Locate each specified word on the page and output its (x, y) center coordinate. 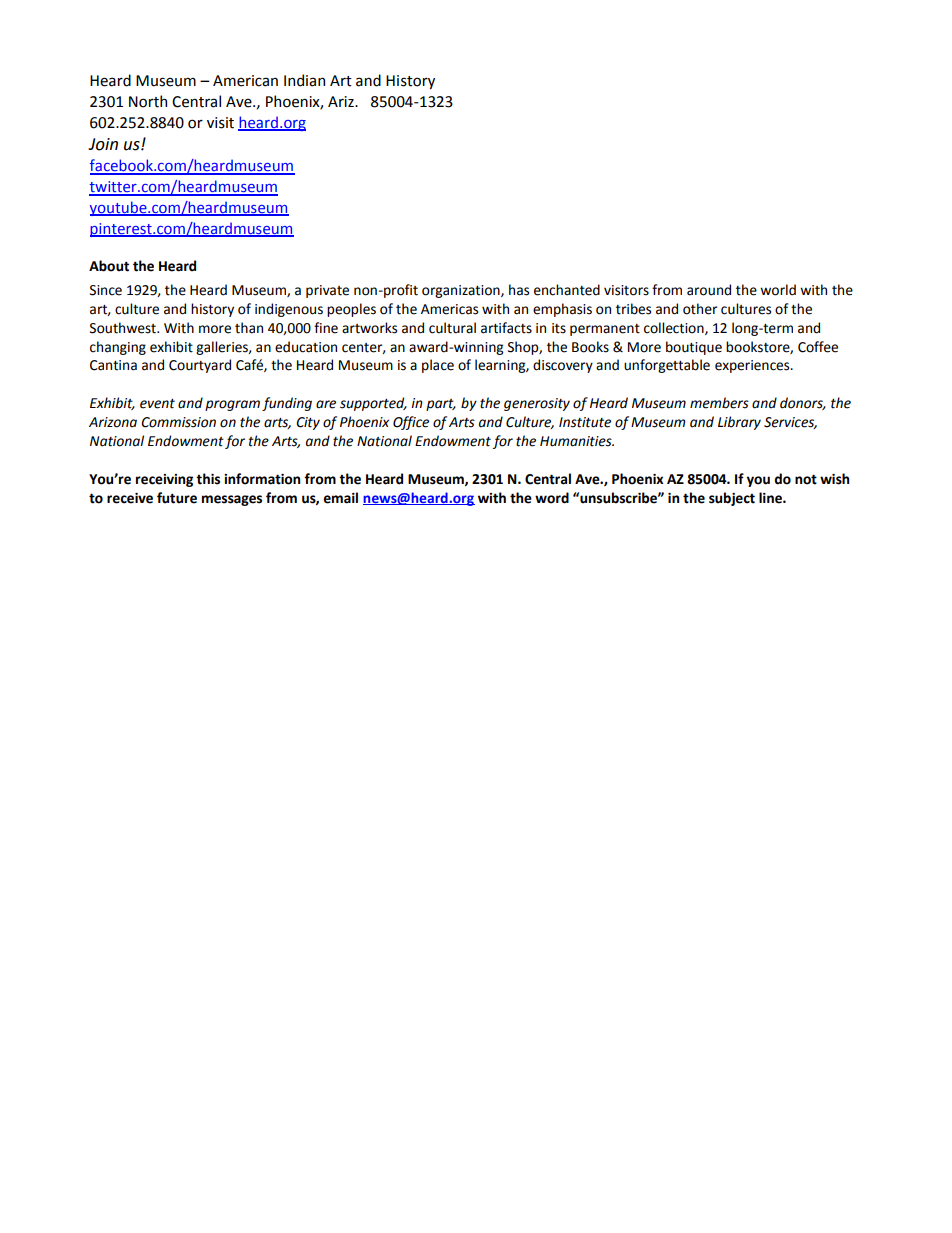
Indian (304, 80)
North (148, 101)
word (552, 498)
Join (103, 144)
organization (462, 291)
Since (106, 290)
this (208, 479)
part (441, 405)
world (778, 290)
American (245, 81)
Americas (449, 309)
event (157, 404)
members (719, 403)
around (709, 290)
